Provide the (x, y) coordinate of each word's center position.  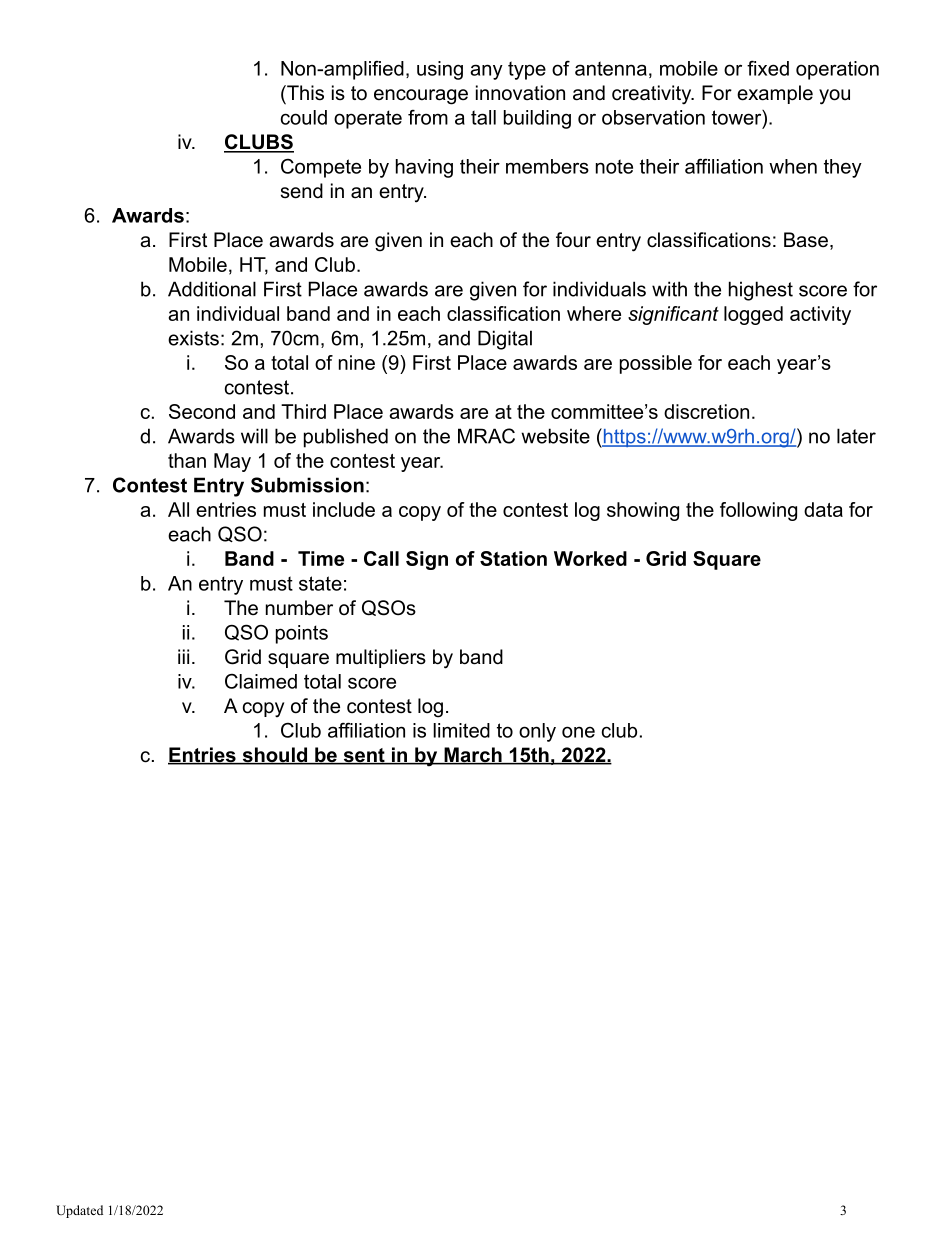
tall (483, 117)
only (537, 732)
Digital (505, 340)
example (775, 94)
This (304, 93)
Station (513, 558)
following (758, 511)
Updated (79, 1211)
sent (364, 756)
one (578, 732)
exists (193, 338)
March (473, 756)
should (275, 756)
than (187, 460)
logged (753, 315)
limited (461, 730)
